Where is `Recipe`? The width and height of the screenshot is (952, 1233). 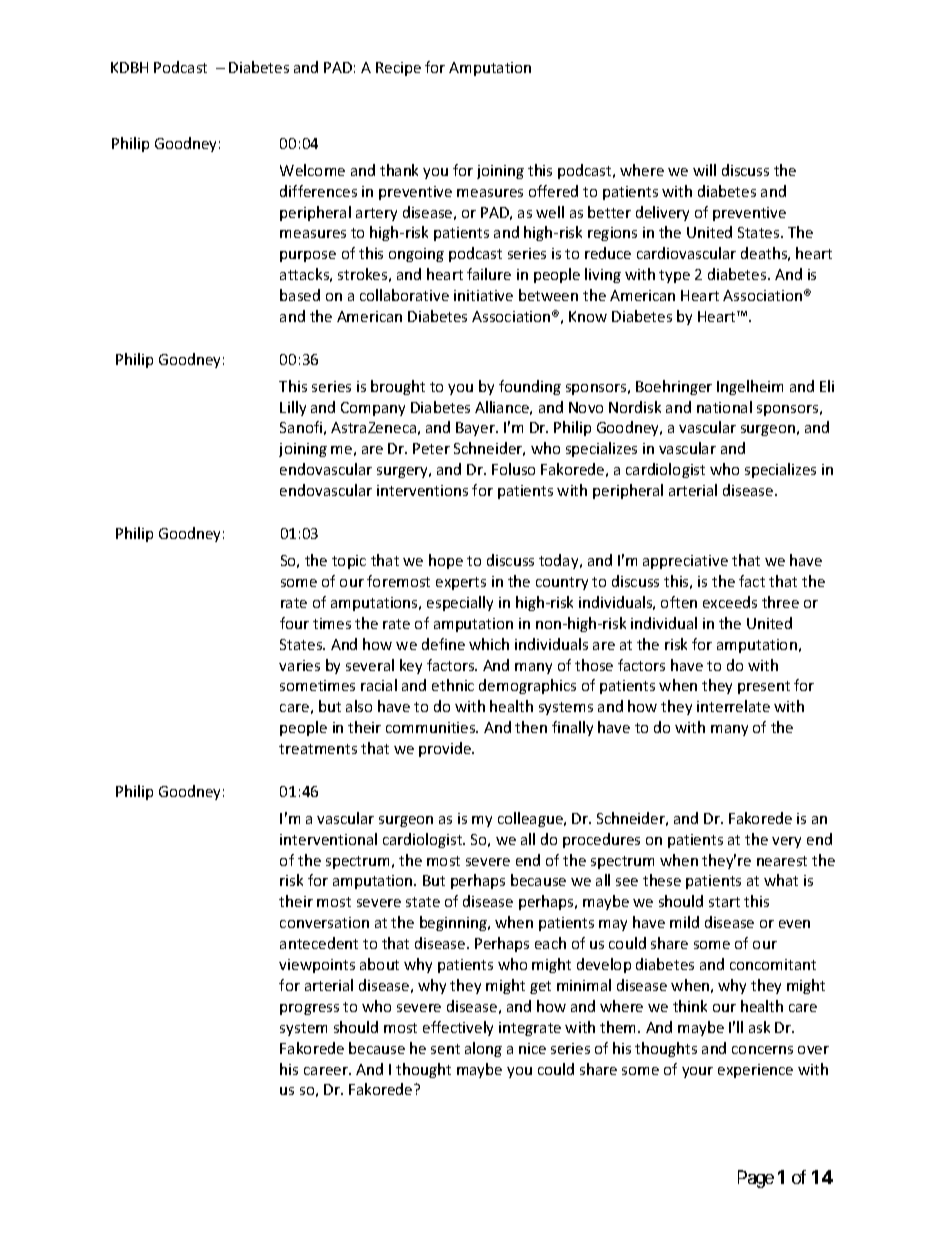
Recipe is located at coordinates (398, 69).
